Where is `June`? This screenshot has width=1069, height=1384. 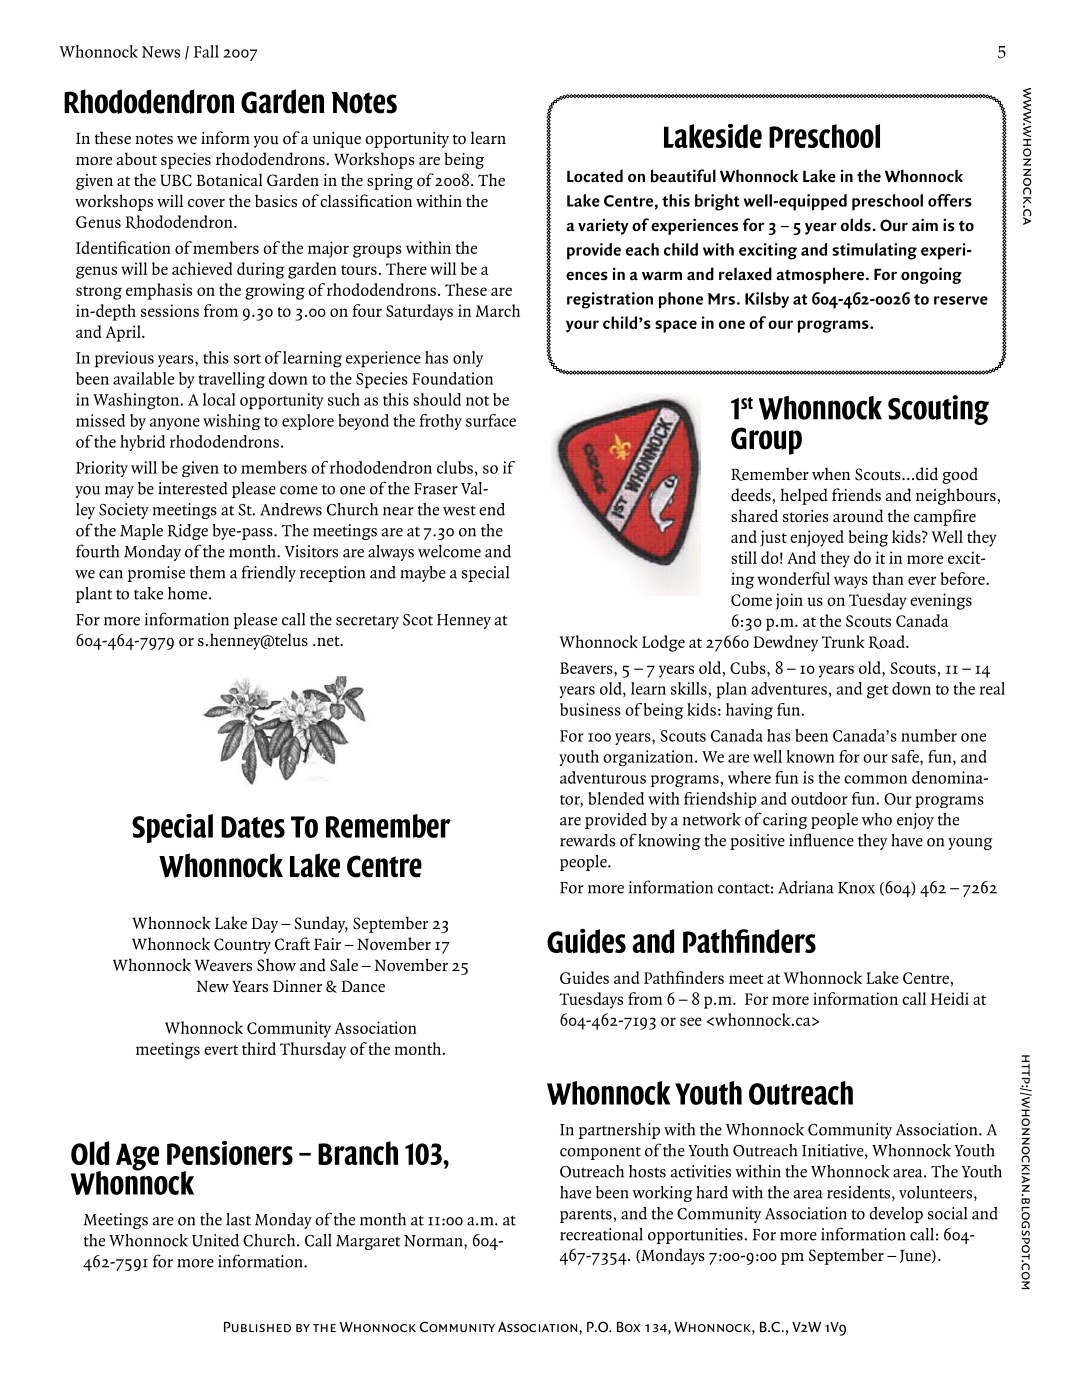
June is located at coordinates (916, 1256).
